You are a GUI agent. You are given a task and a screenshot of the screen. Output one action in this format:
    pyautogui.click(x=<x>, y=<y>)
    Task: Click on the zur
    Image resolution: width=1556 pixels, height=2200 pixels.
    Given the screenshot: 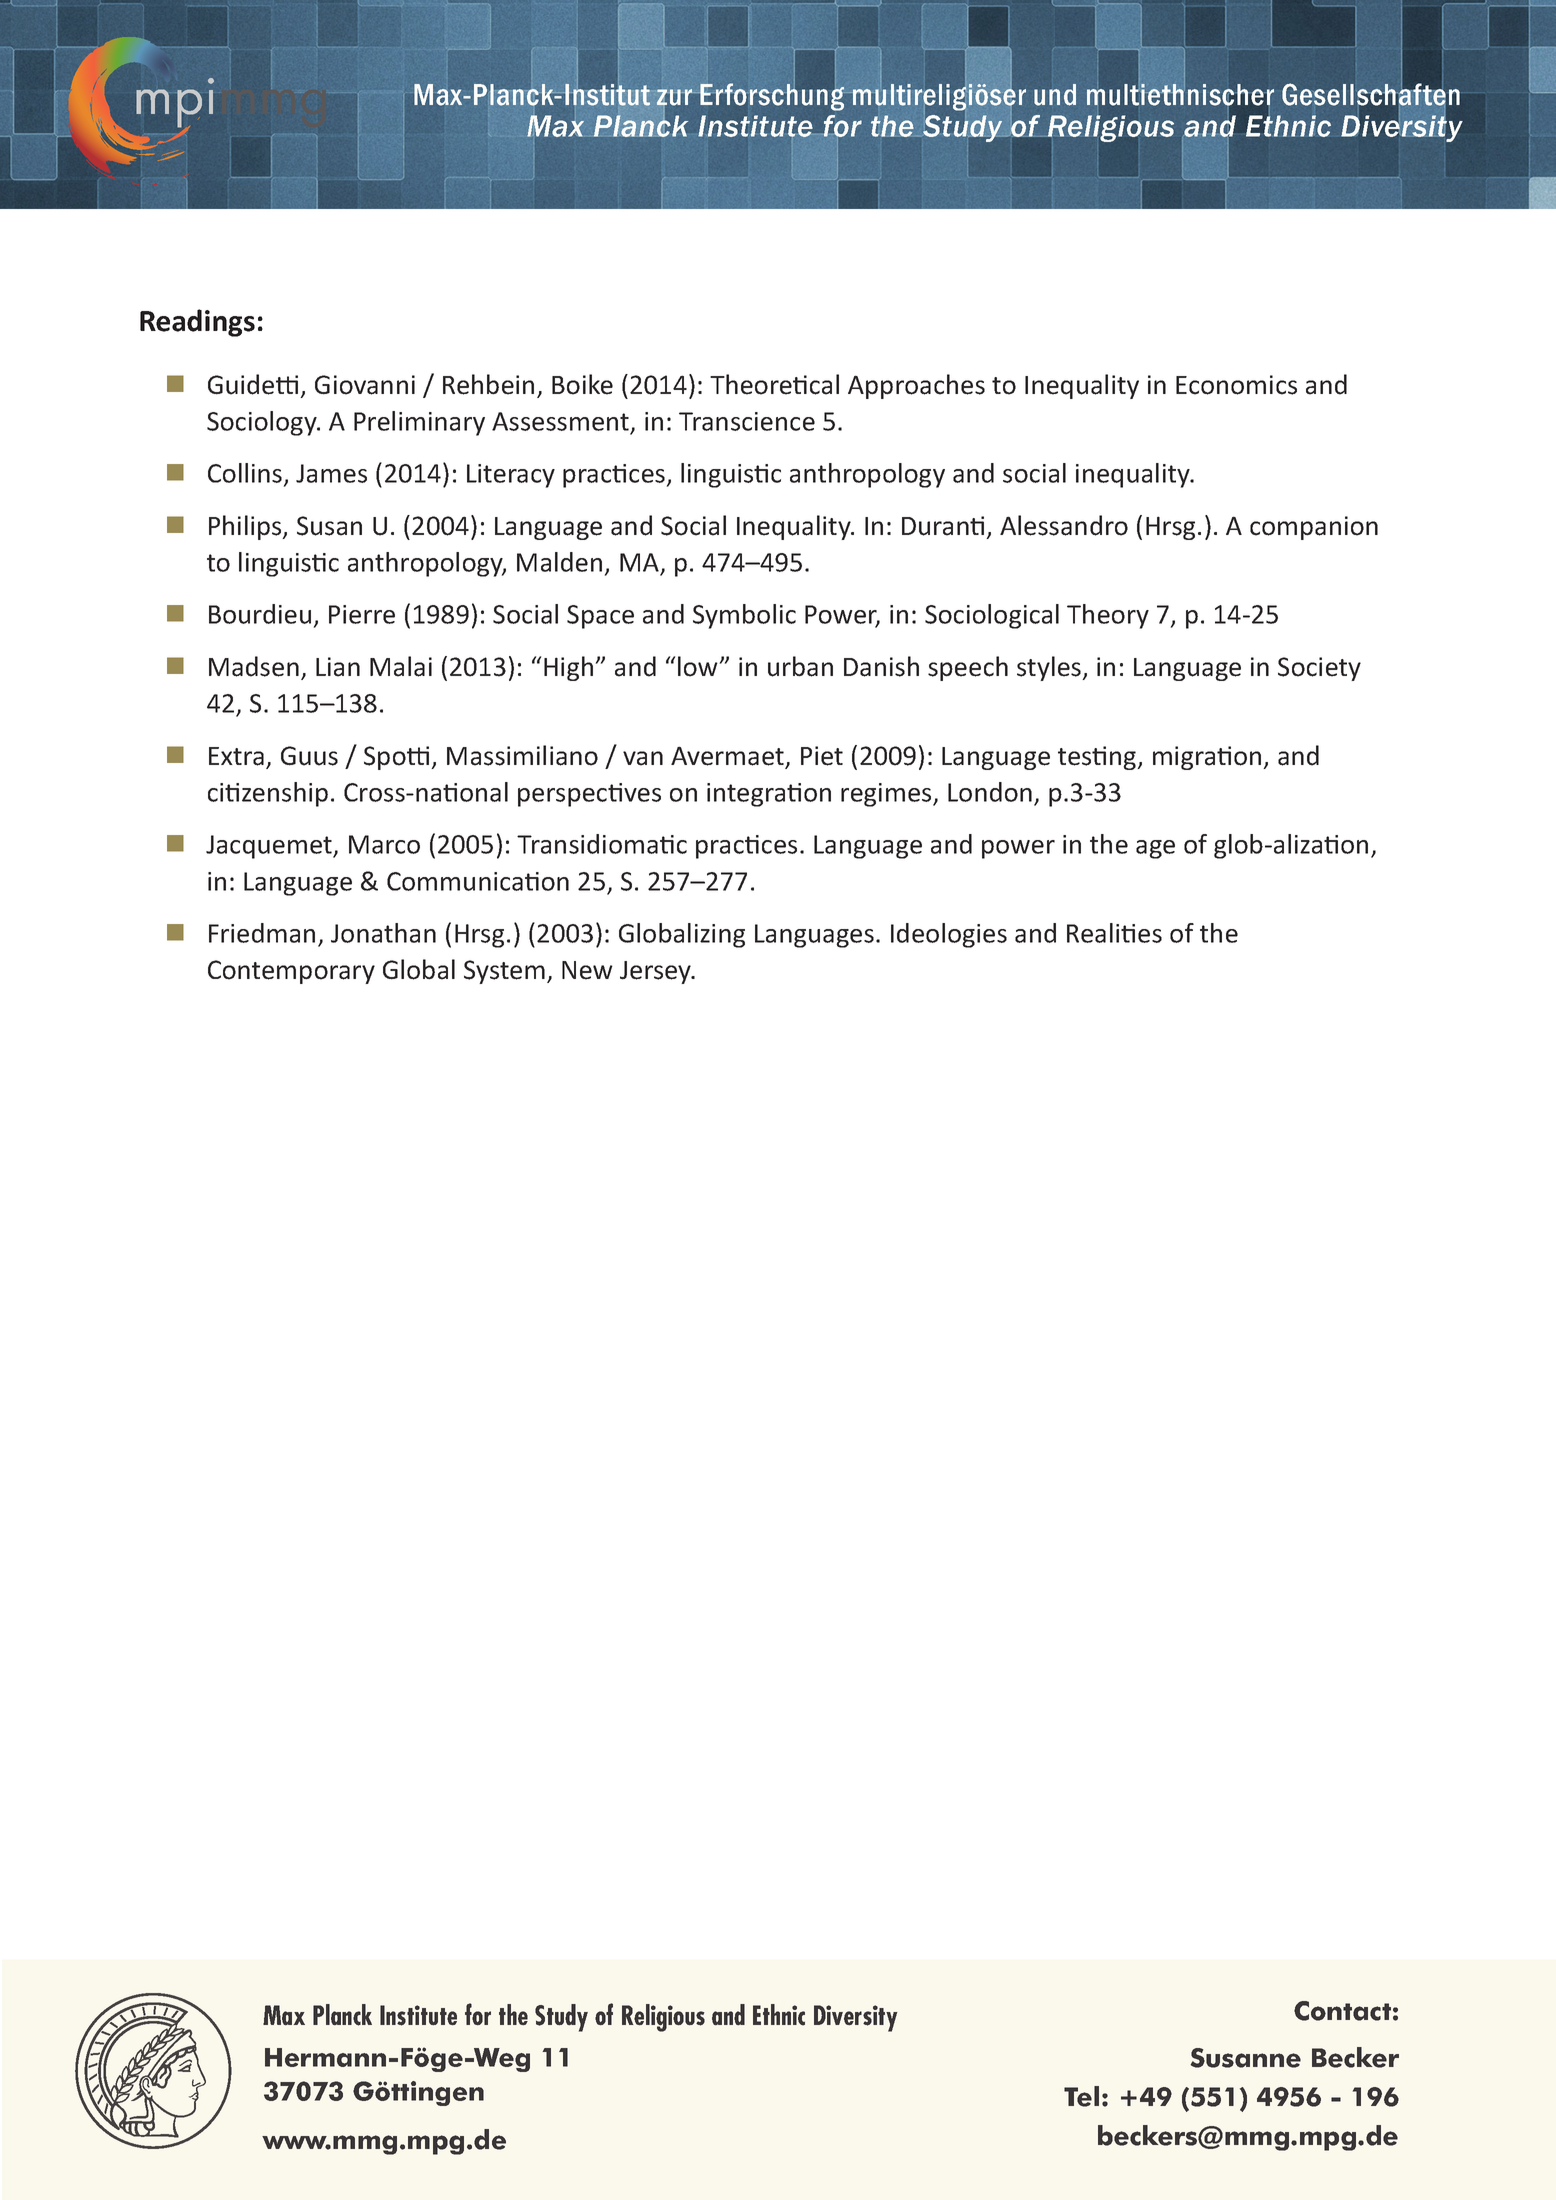 What is the action you would take?
    pyautogui.click(x=674, y=97)
